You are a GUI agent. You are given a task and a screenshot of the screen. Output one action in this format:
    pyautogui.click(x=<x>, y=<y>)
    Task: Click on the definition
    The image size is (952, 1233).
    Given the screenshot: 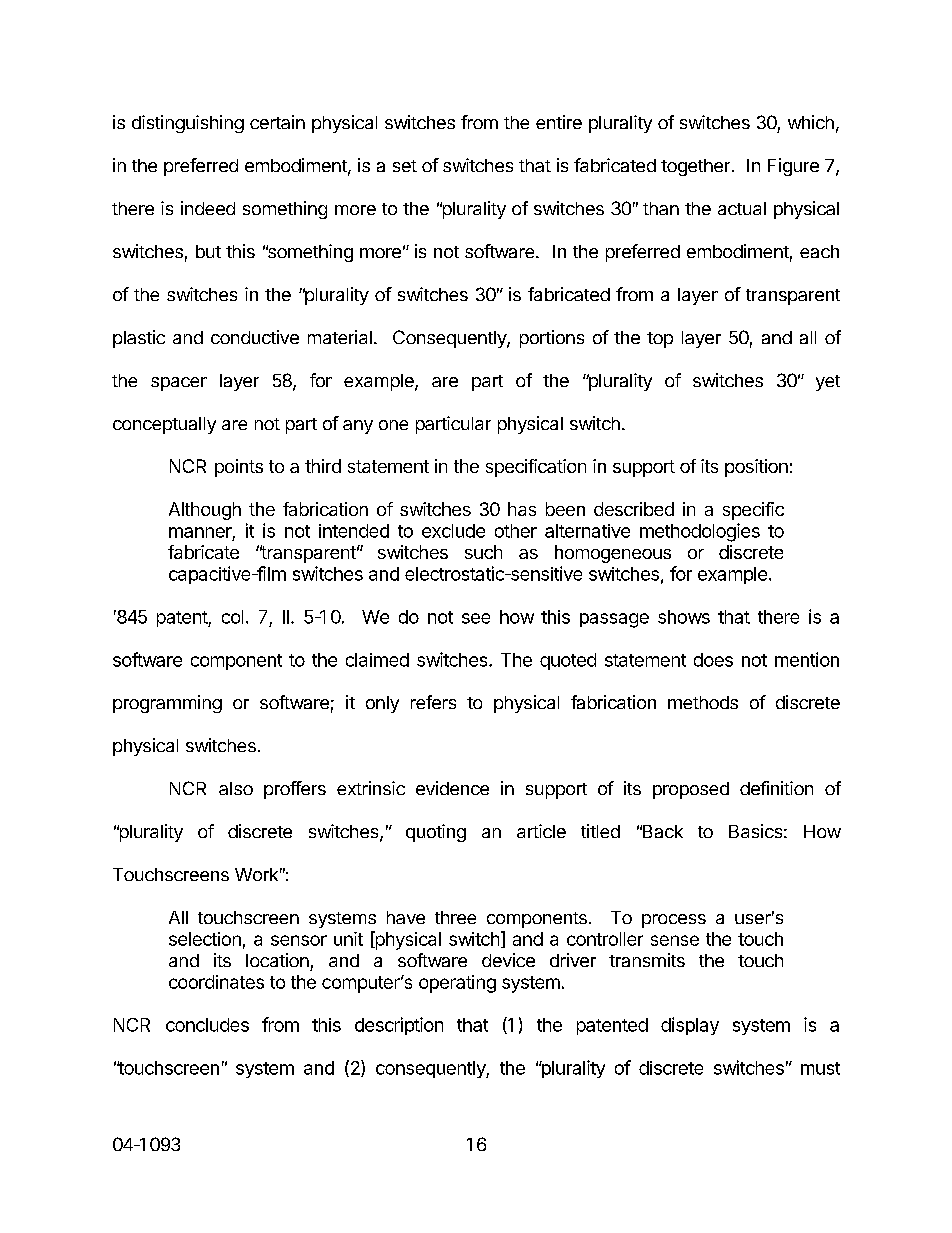 What is the action you would take?
    pyautogui.click(x=776, y=788)
